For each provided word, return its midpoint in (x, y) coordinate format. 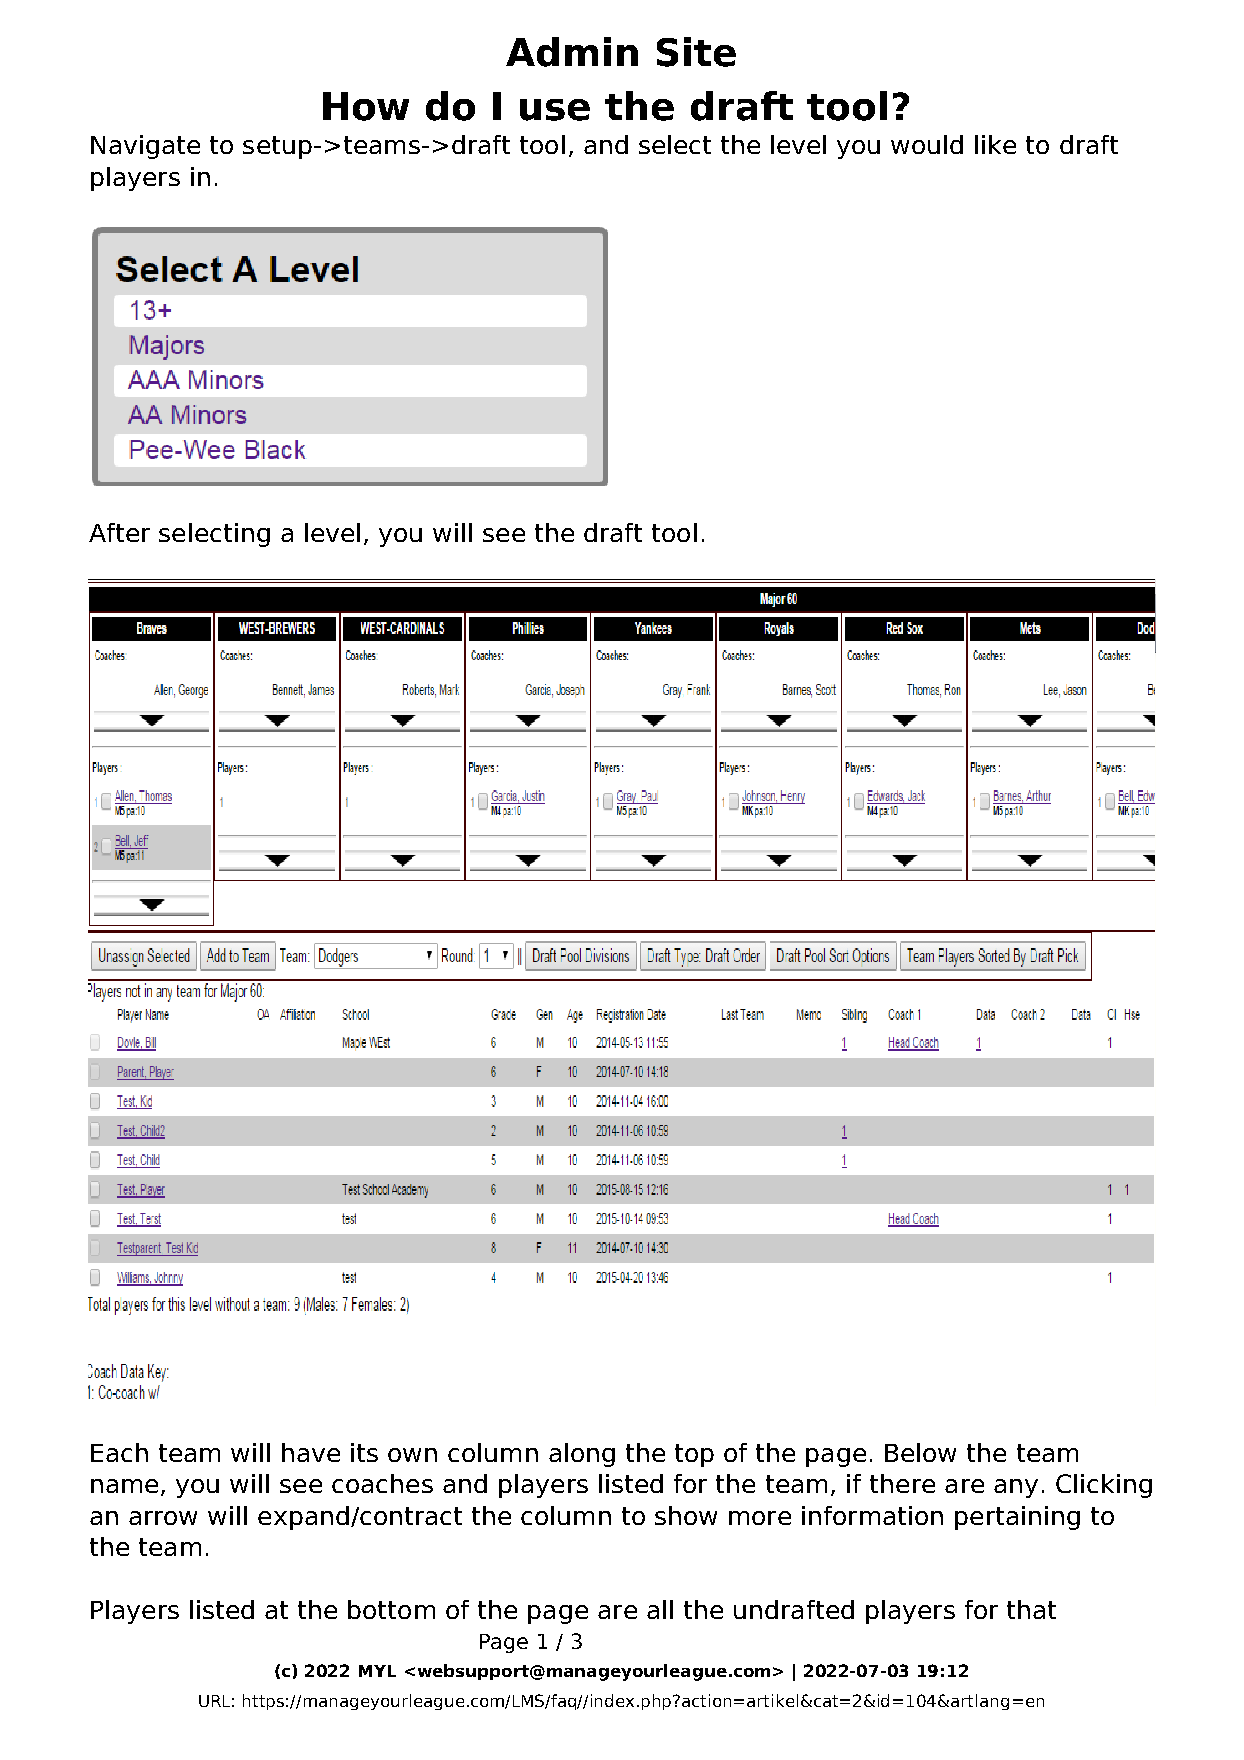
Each (119, 1452)
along (582, 1455)
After (119, 532)
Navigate (145, 147)
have (311, 1452)
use (555, 110)
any (1016, 1488)
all (660, 1609)
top (694, 1455)
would (927, 144)
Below (920, 1452)
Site (696, 52)
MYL (377, 1671)
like (995, 144)
